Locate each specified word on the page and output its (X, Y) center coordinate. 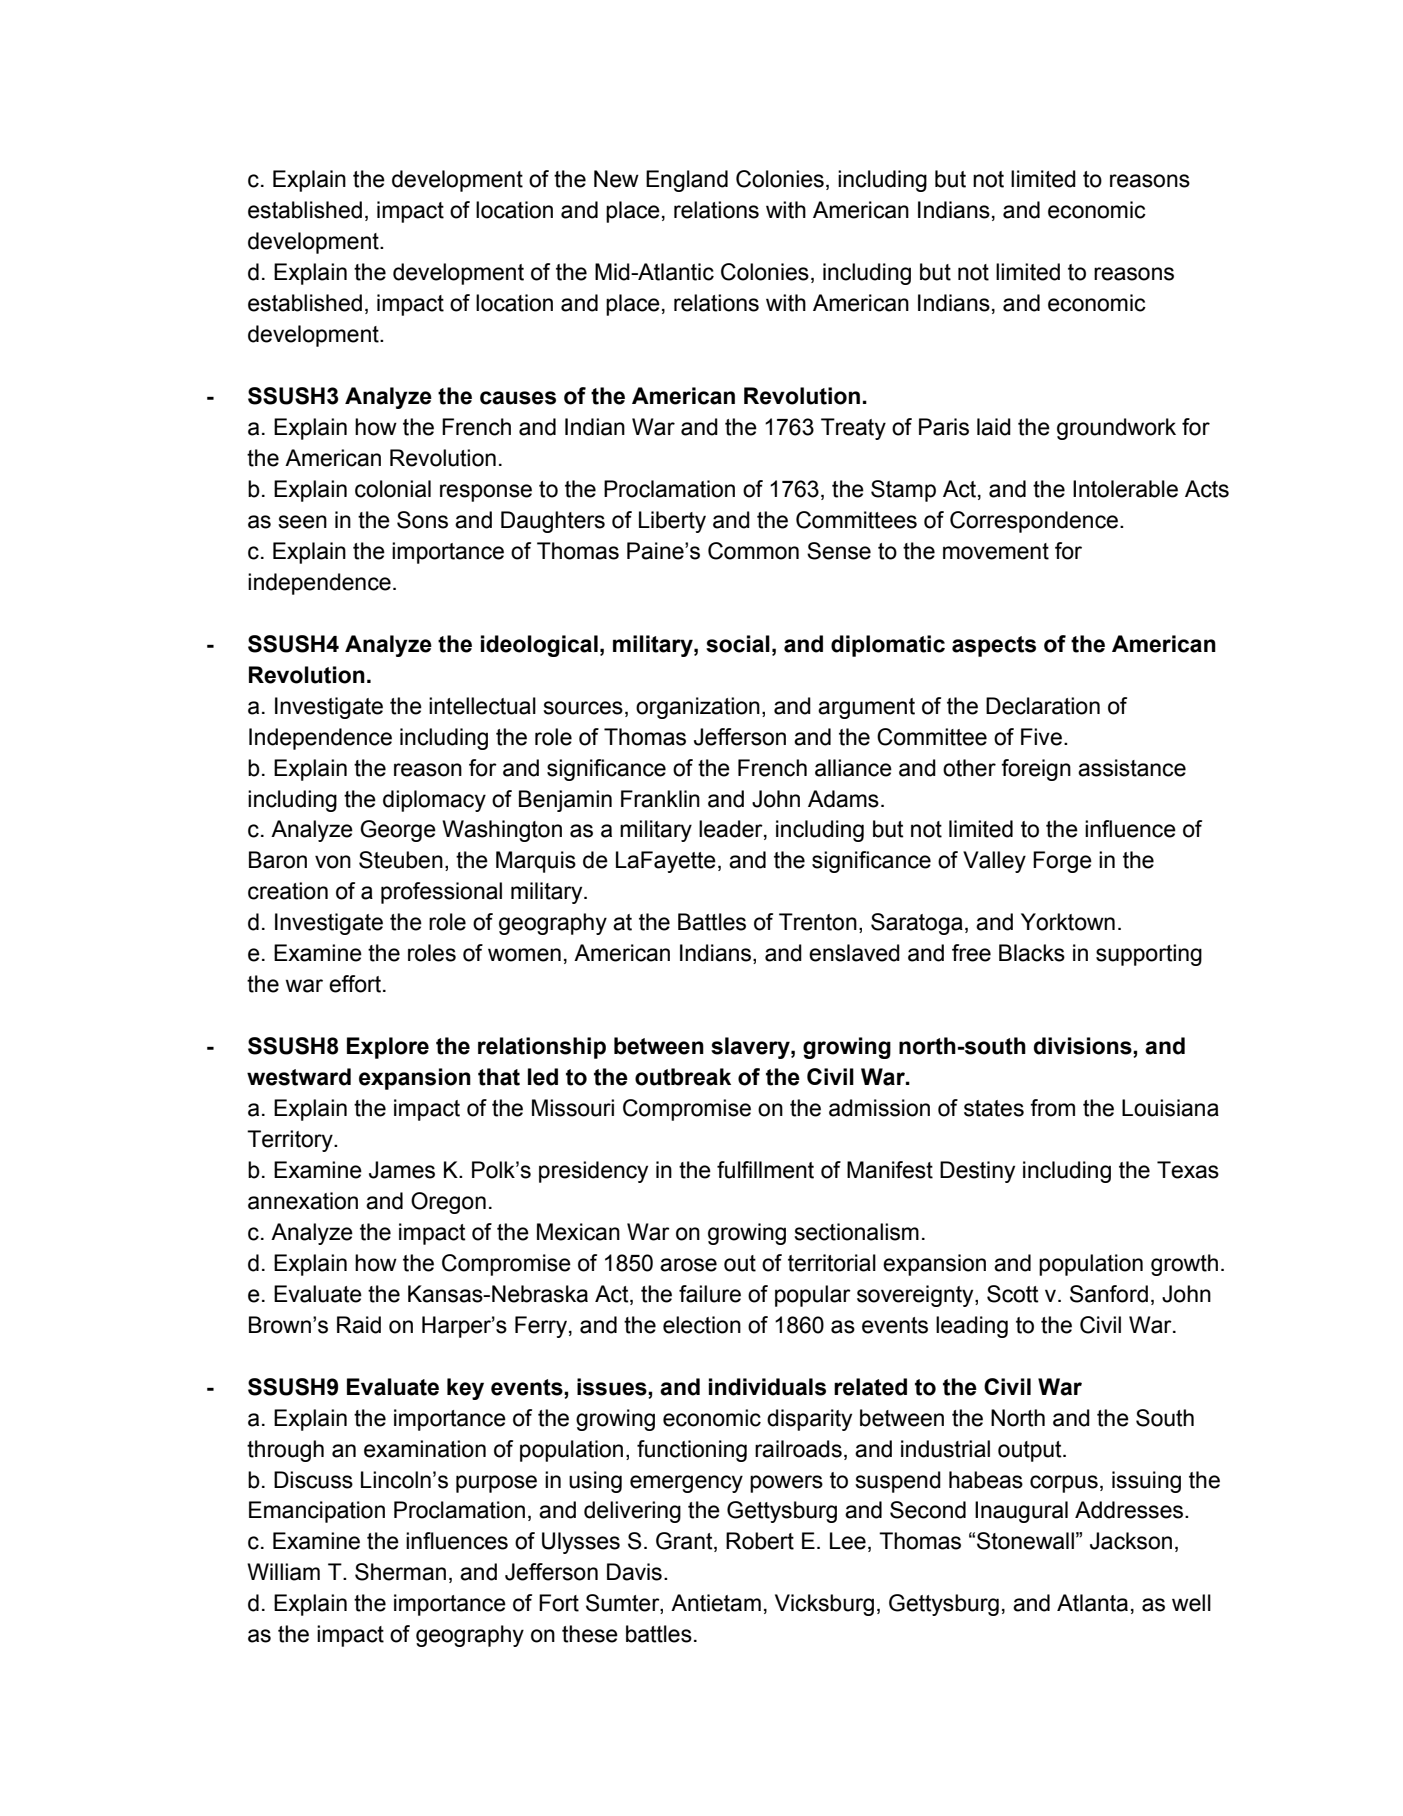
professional (441, 893)
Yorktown (1068, 922)
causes (518, 398)
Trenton (818, 922)
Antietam (716, 1603)
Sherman (400, 1572)
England (687, 181)
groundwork (1116, 429)
